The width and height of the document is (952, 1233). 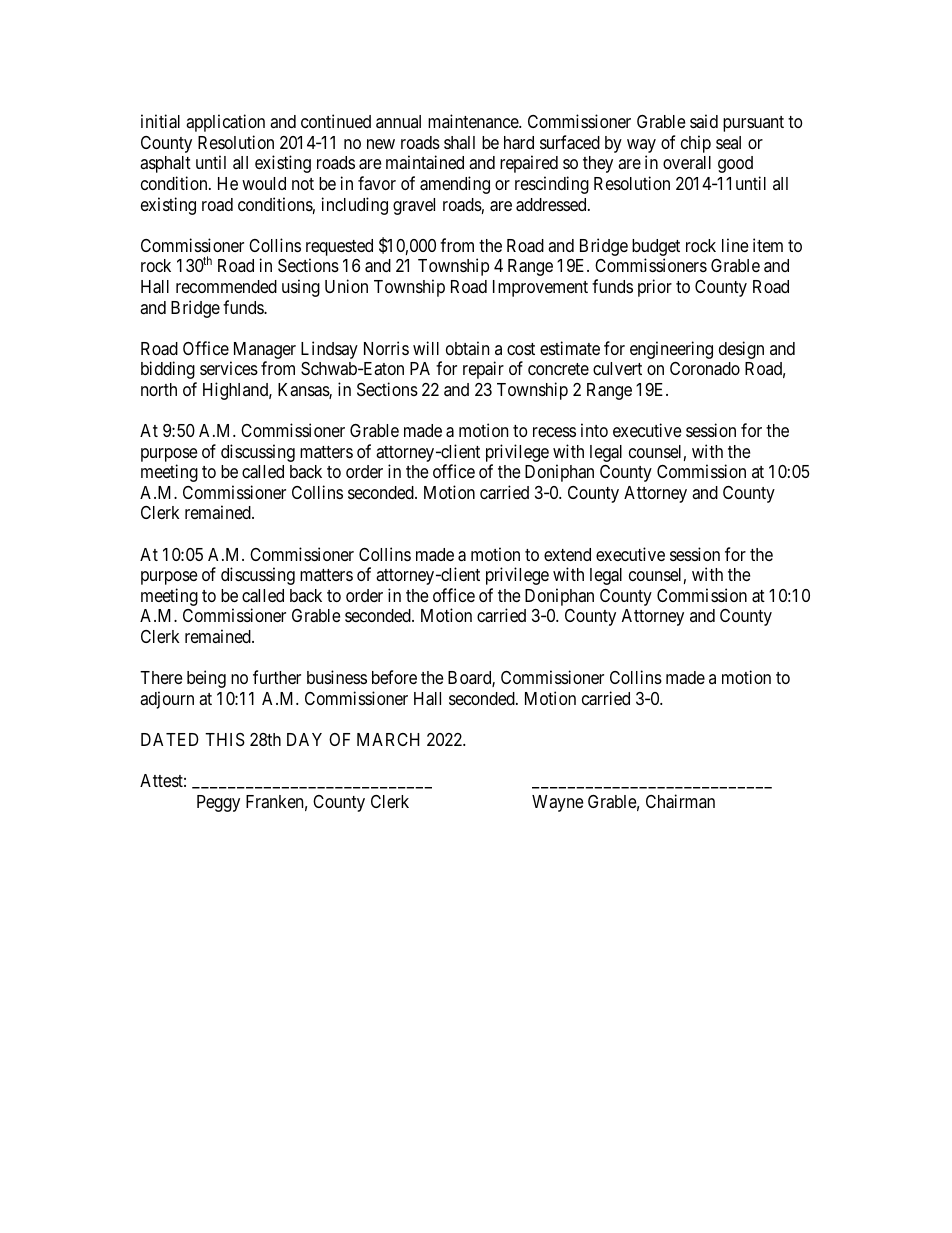 What do you see at coordinates (474, 121) in the document?
I see `maintenance` at bounding box center [474, 121].
